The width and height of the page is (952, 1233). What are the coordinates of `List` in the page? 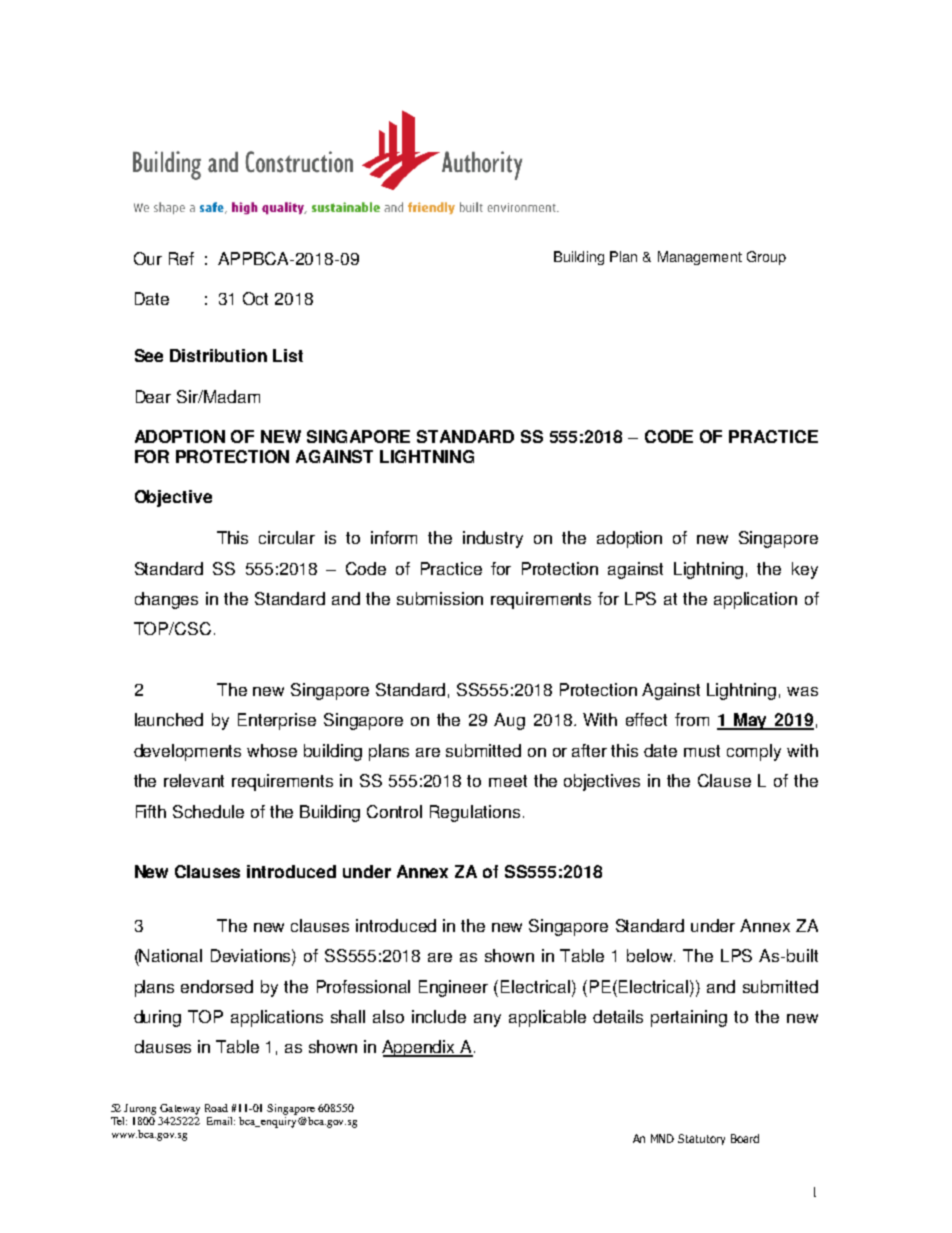 It's located at (288, 355).
